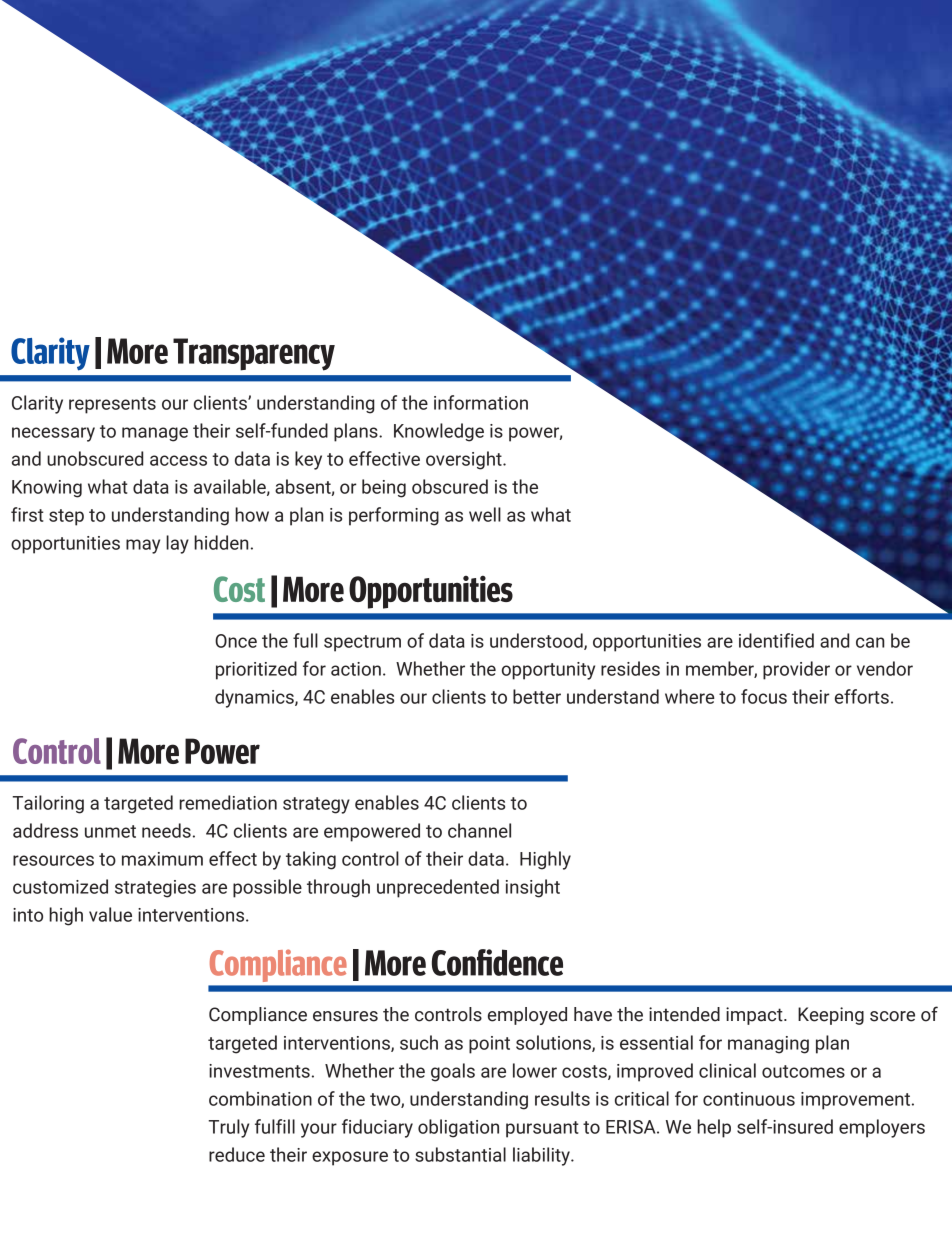 Image resolution: width=952 pixels, height=1233 pixels. What do you see at coordinates (439, 432) in the image?
I see `Knowledge` at bounding box center [439, 432].
